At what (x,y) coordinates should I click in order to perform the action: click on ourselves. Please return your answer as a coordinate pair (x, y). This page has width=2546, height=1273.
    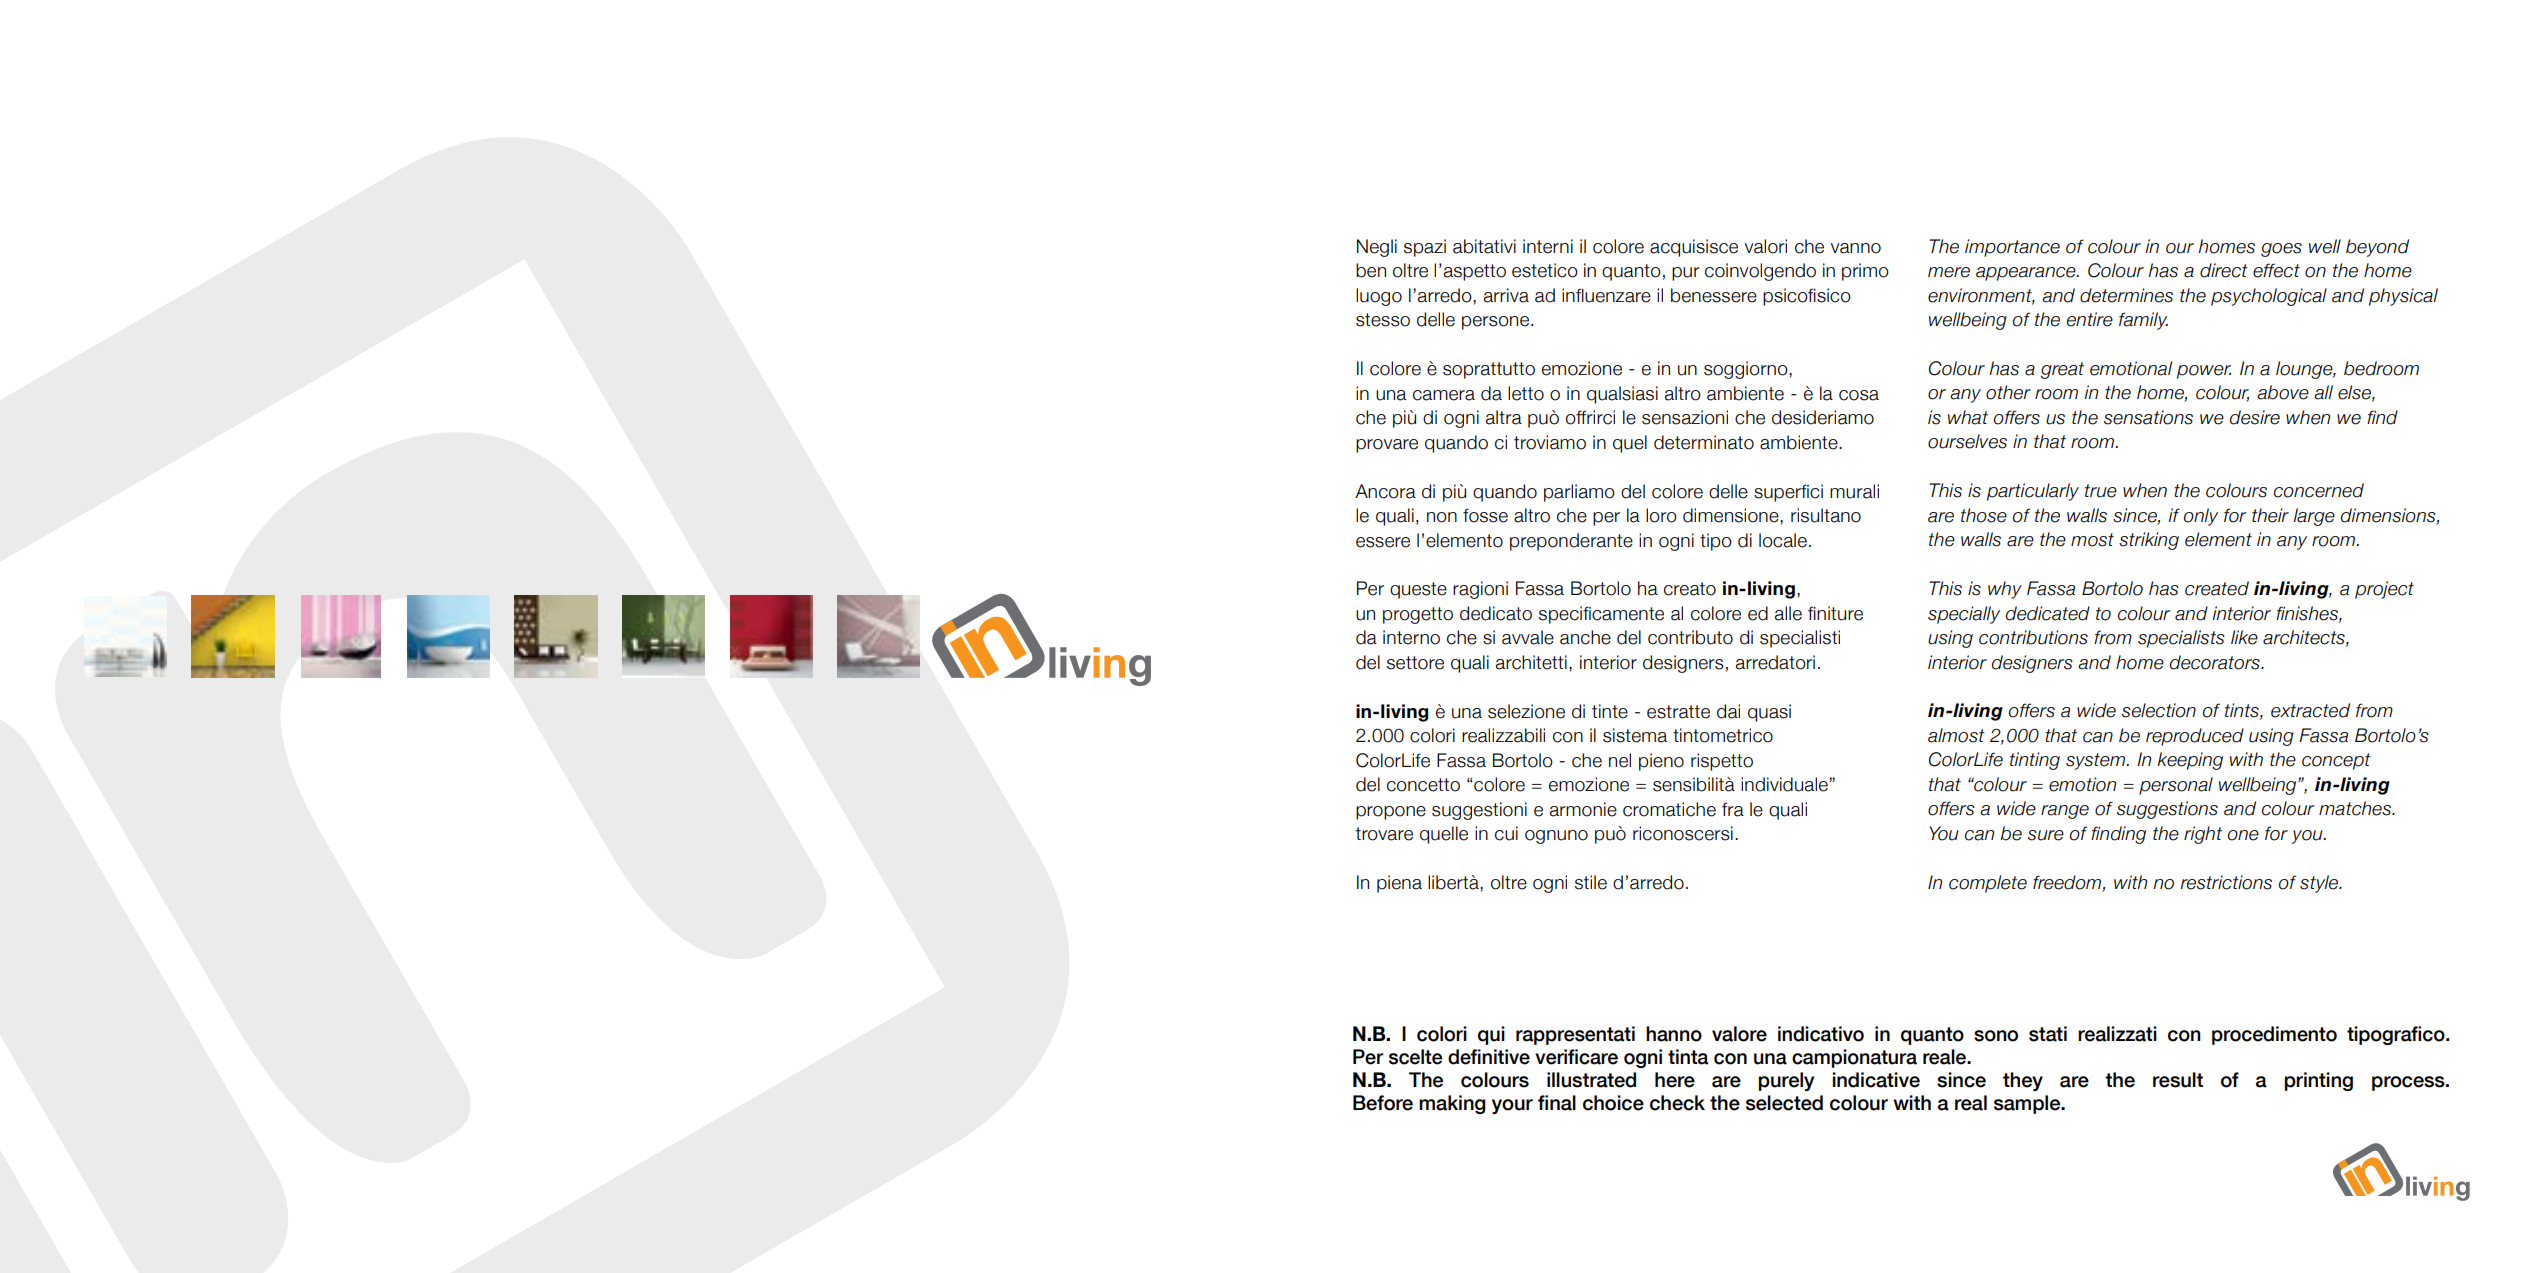
    Looking at the image, I should click on (1967, 441).
